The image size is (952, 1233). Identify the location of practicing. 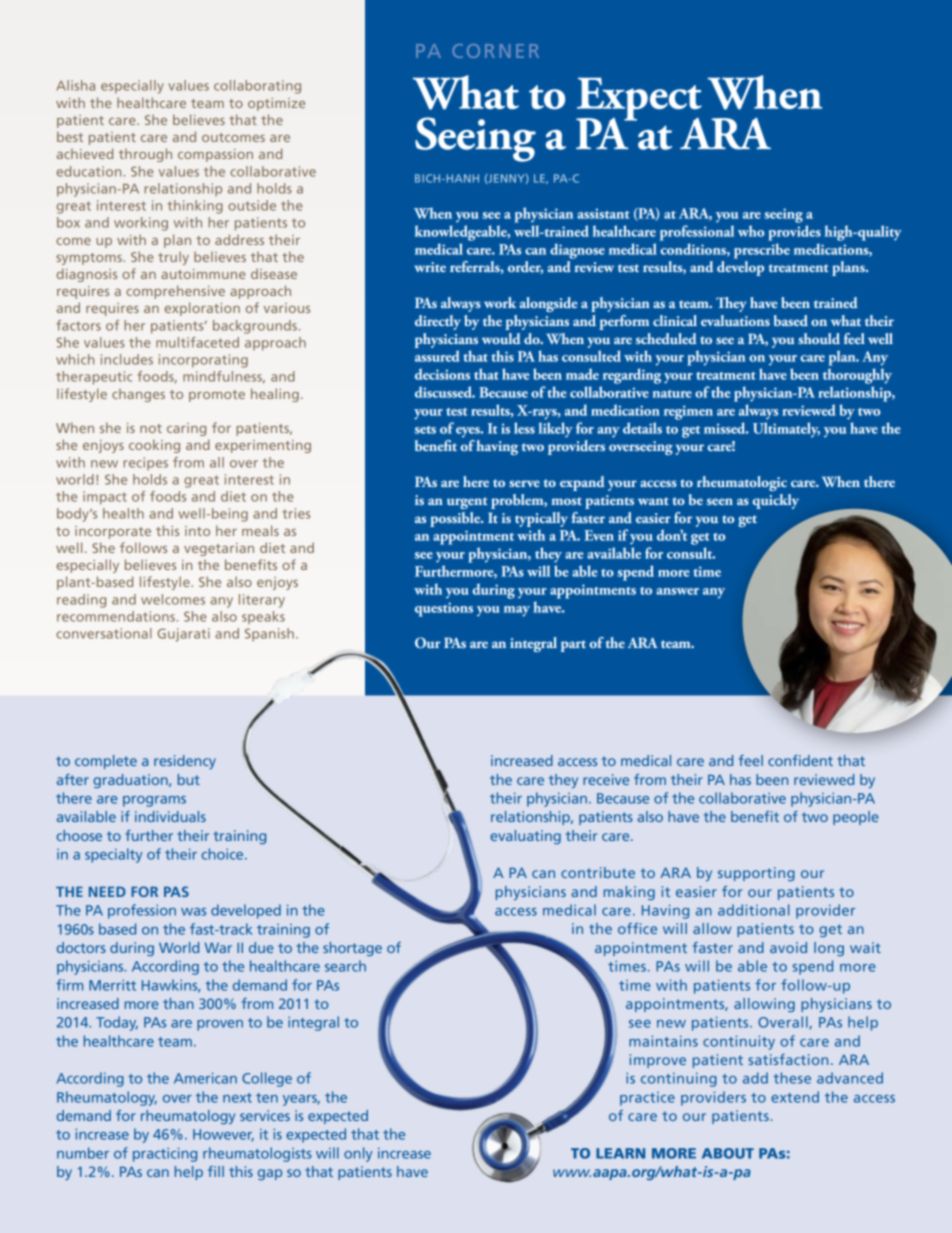
(165, 1155).
